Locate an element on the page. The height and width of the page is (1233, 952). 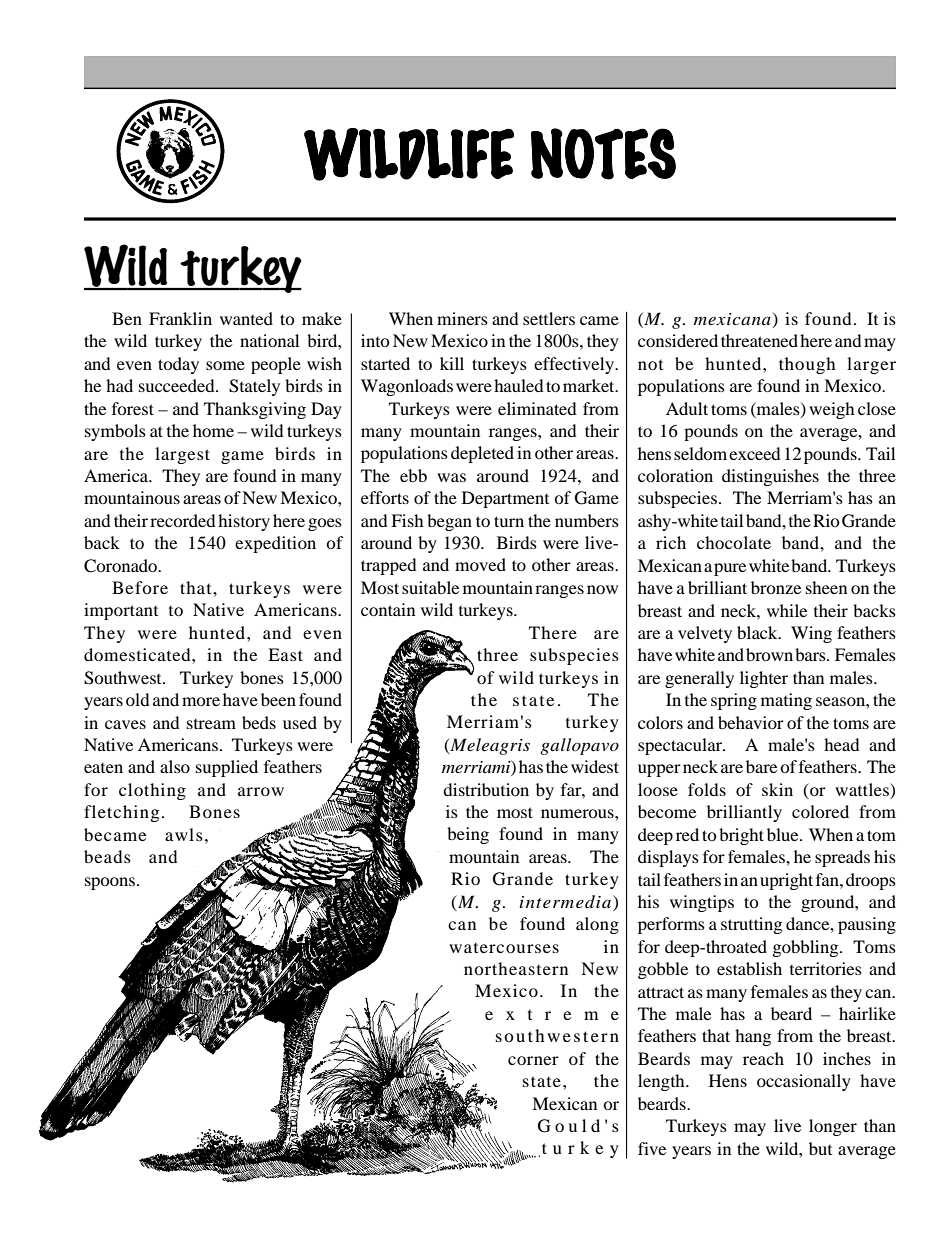
kill is located at coordinates (452, 363).
